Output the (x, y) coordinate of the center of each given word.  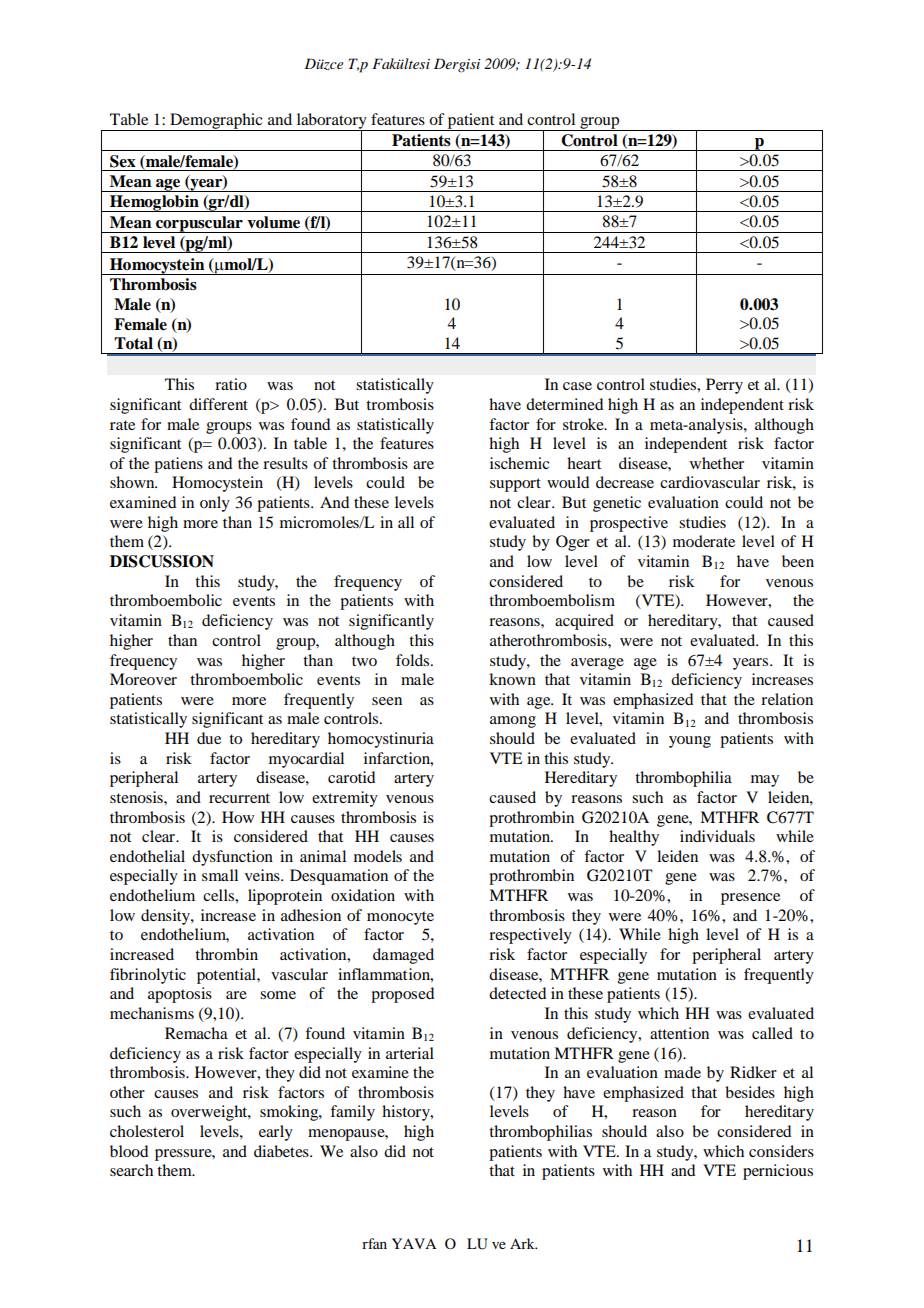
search (131, 1170)
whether (717, 463)
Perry (724, 386)
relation (787, 699)
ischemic (519, 463)
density (166, 917)
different (218, 404)
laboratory (331, 122)
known (512, 679)
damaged (403, 956)
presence (750, 899)
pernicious (778, 1172)
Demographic (216, 122)
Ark (523, 1243)
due (209, 738)
